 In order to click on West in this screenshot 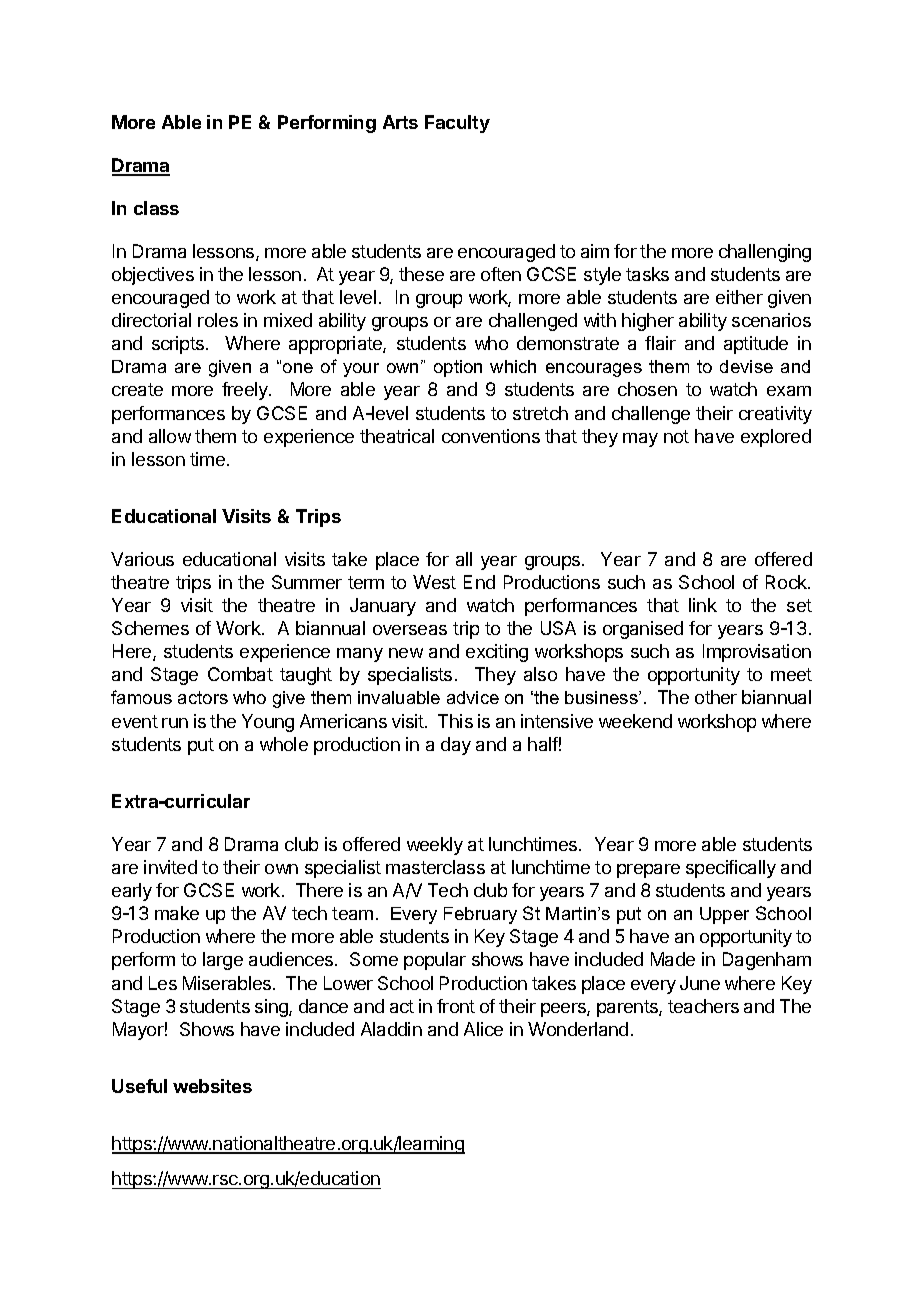, I will do `click(434, 582)`.
